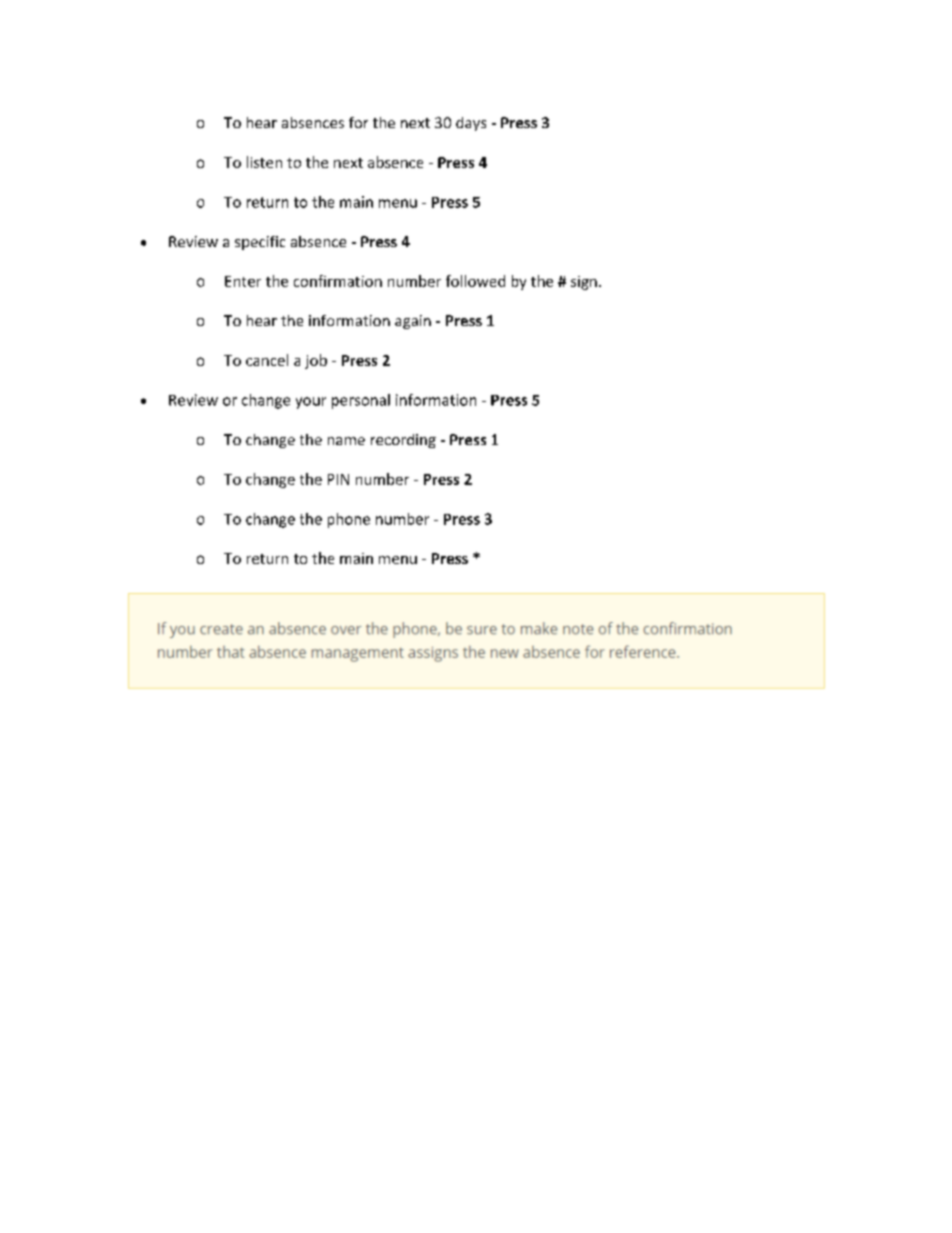 The width and height of the image is (952, 1233). What do you see at coordinates (471, 124) in the image?
I see `days` at bounding box center [471, 124].
